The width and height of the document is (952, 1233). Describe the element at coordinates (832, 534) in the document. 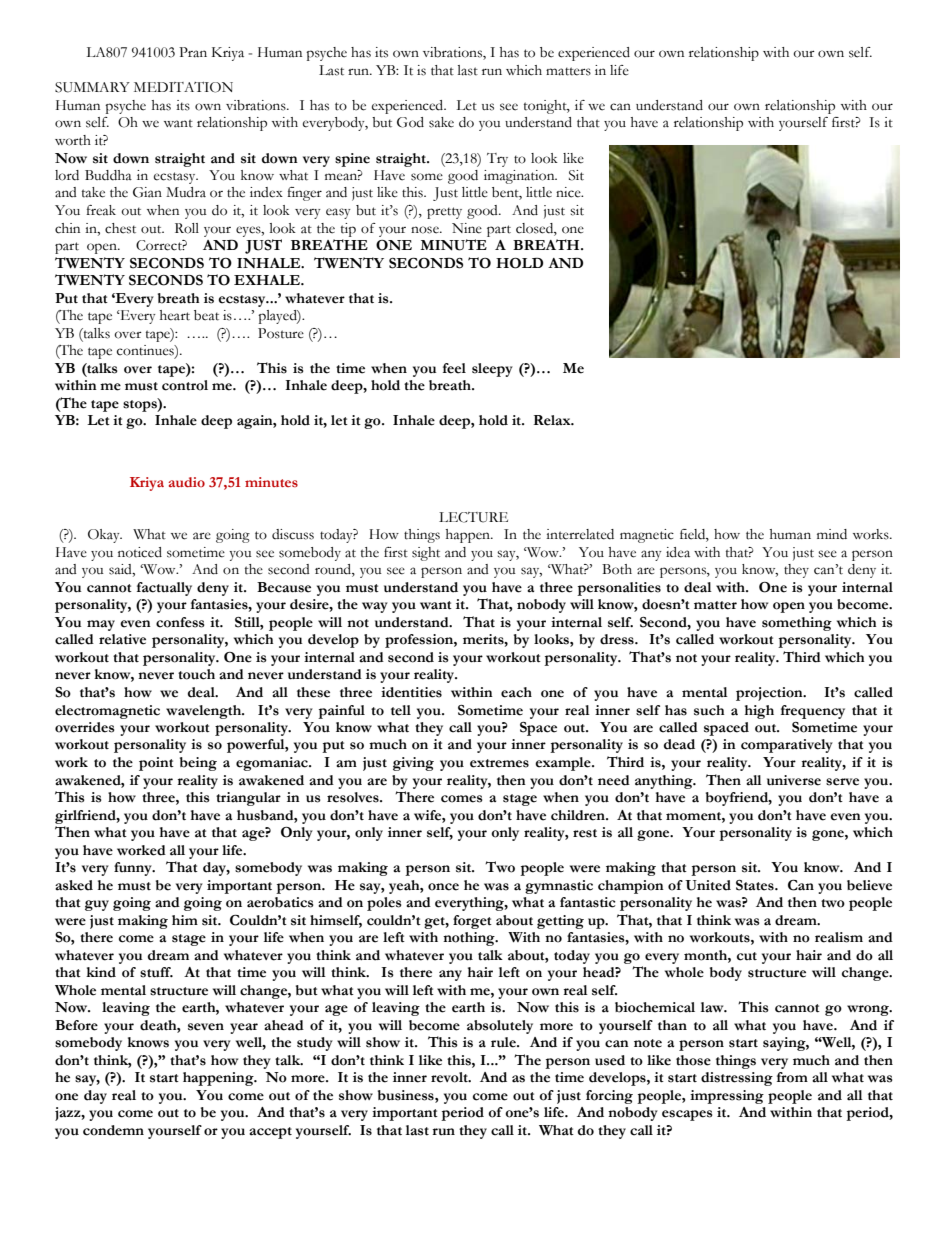

I see `mind` at that location.
